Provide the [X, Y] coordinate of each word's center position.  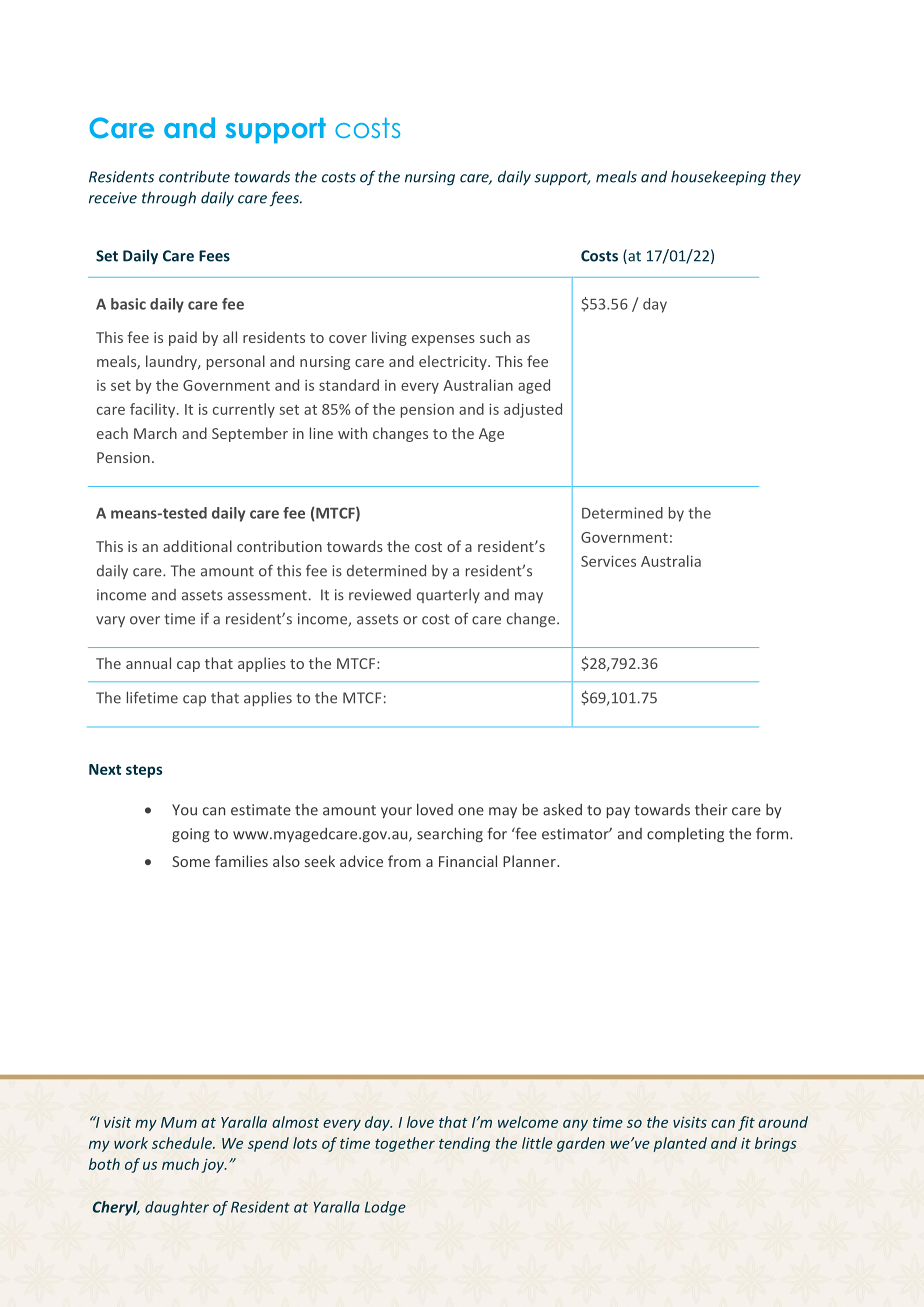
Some [191, 861]
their [711, 810]
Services [608, 561]
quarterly [448, 596]
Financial [468, 861]
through [169, 199]
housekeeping [718, 178]
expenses [443, 340]
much [180, 1164]
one [471, 811]
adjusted [533, 410]
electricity [454, 362]
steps [144, 771]
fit [746, 1123]
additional [197, 546]
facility [154, 410]
